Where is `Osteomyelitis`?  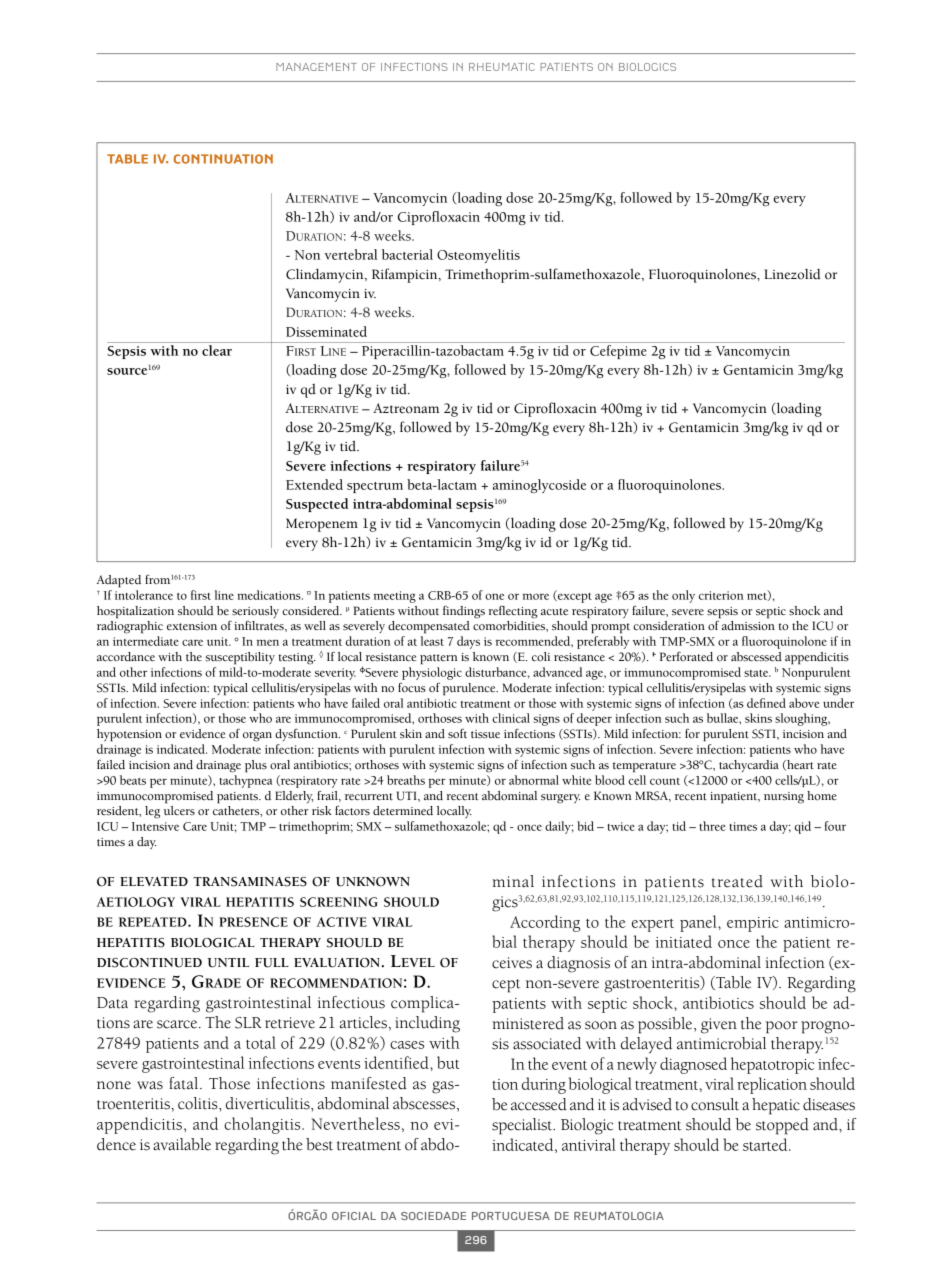
Osteomyelitis is located at coordinates (478, 256).
